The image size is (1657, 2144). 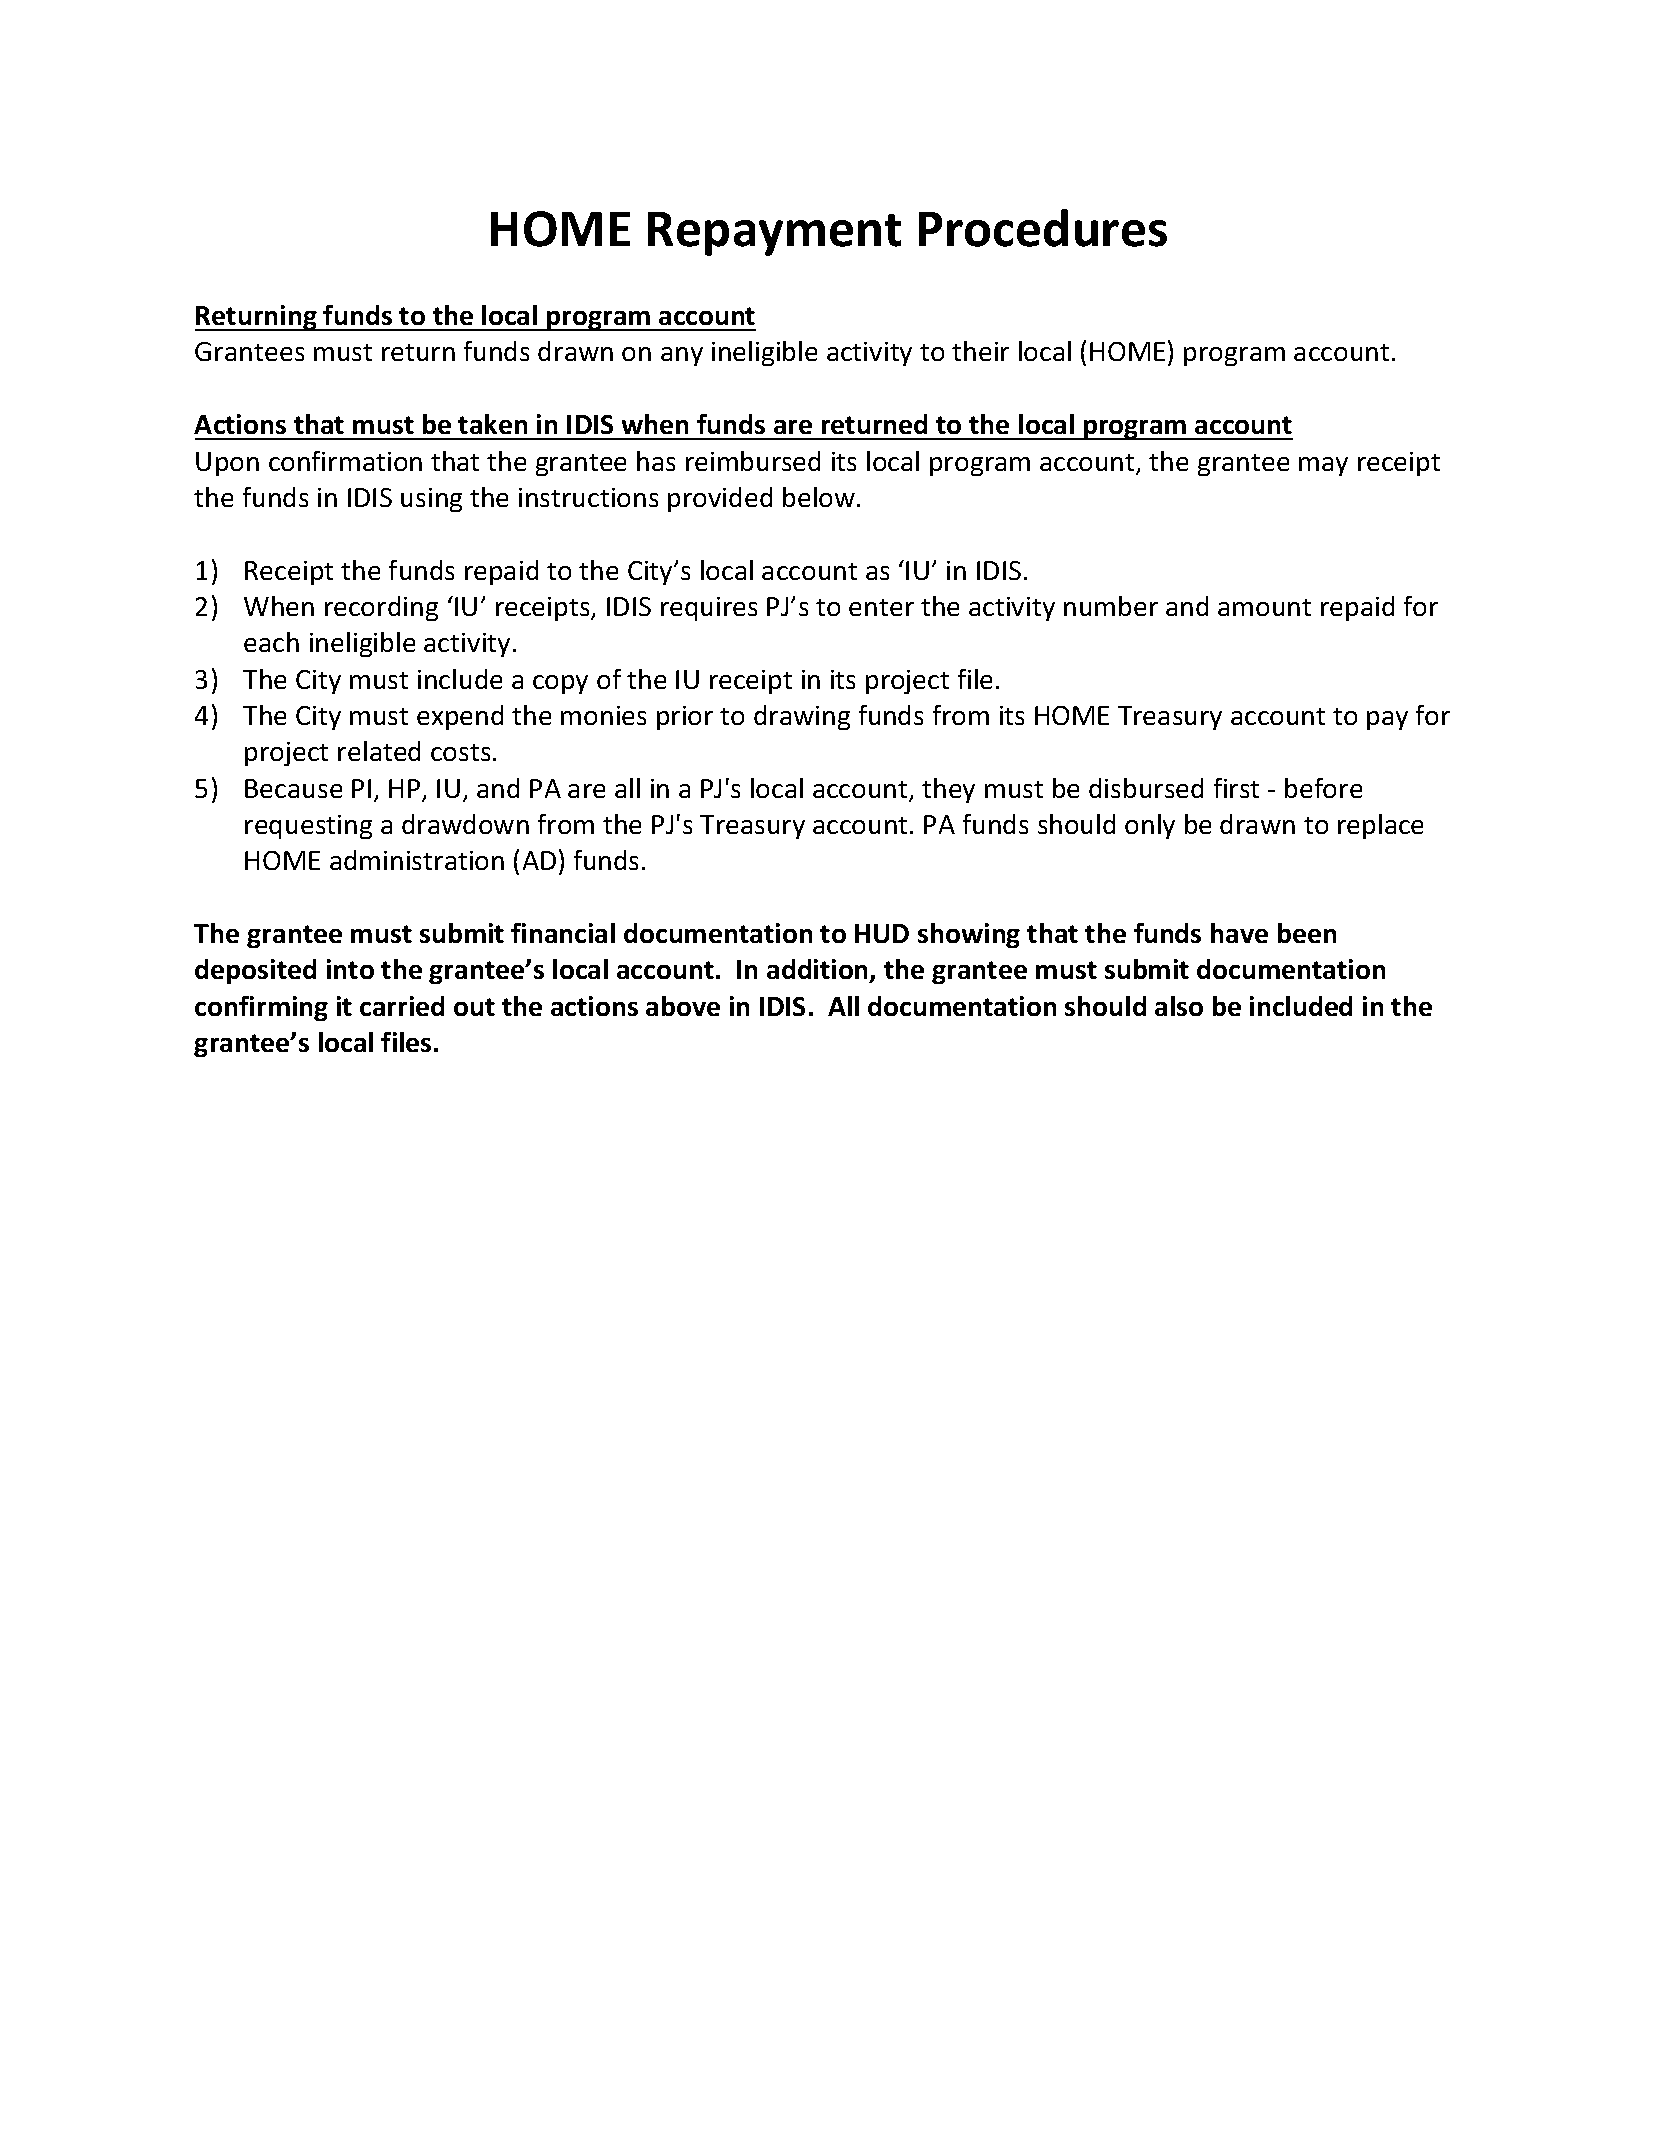 I want to click on into, so click(x=350, y=969).
